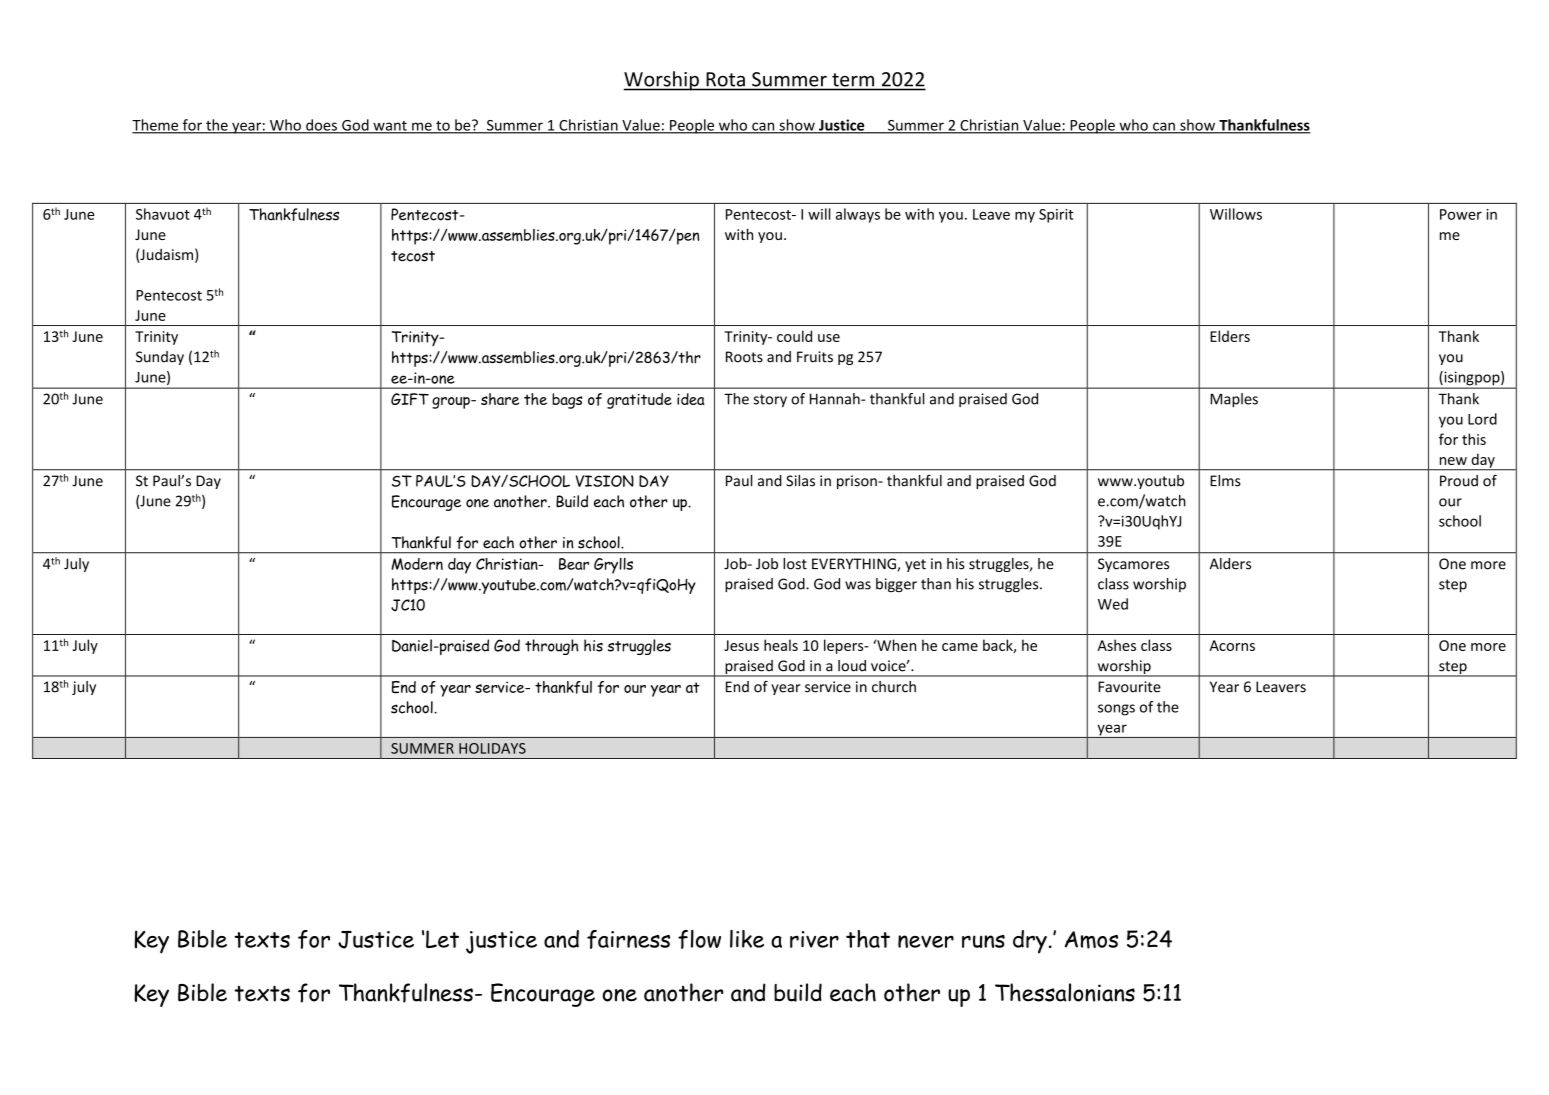 This screenshot has width=1549, height=1095. What do you see at coordinates (442, 939) in the screenshot?
I see `Let` at bounding box center [442, 939].
